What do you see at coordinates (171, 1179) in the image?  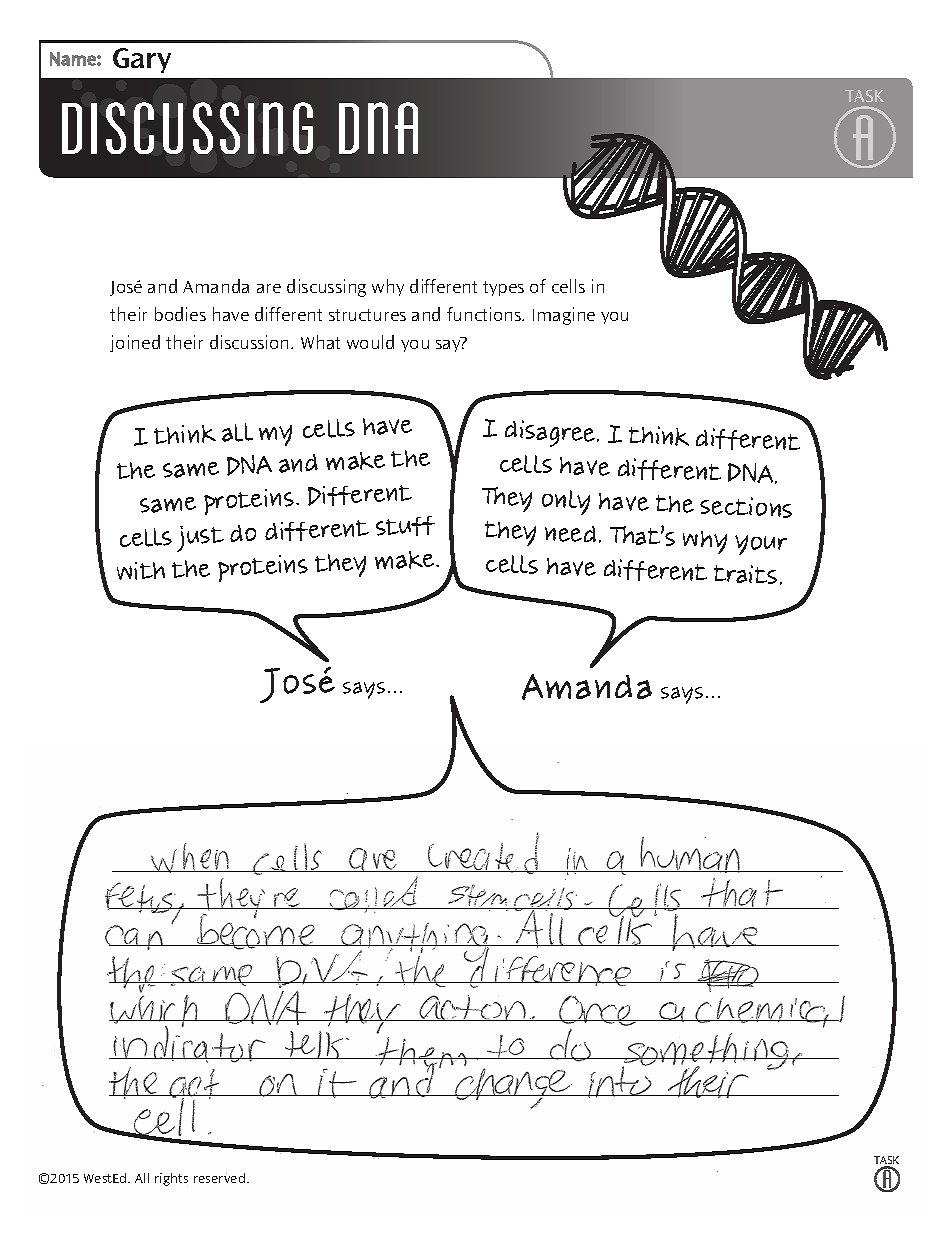 I see `rights` at bounding box center [171, 1179].
